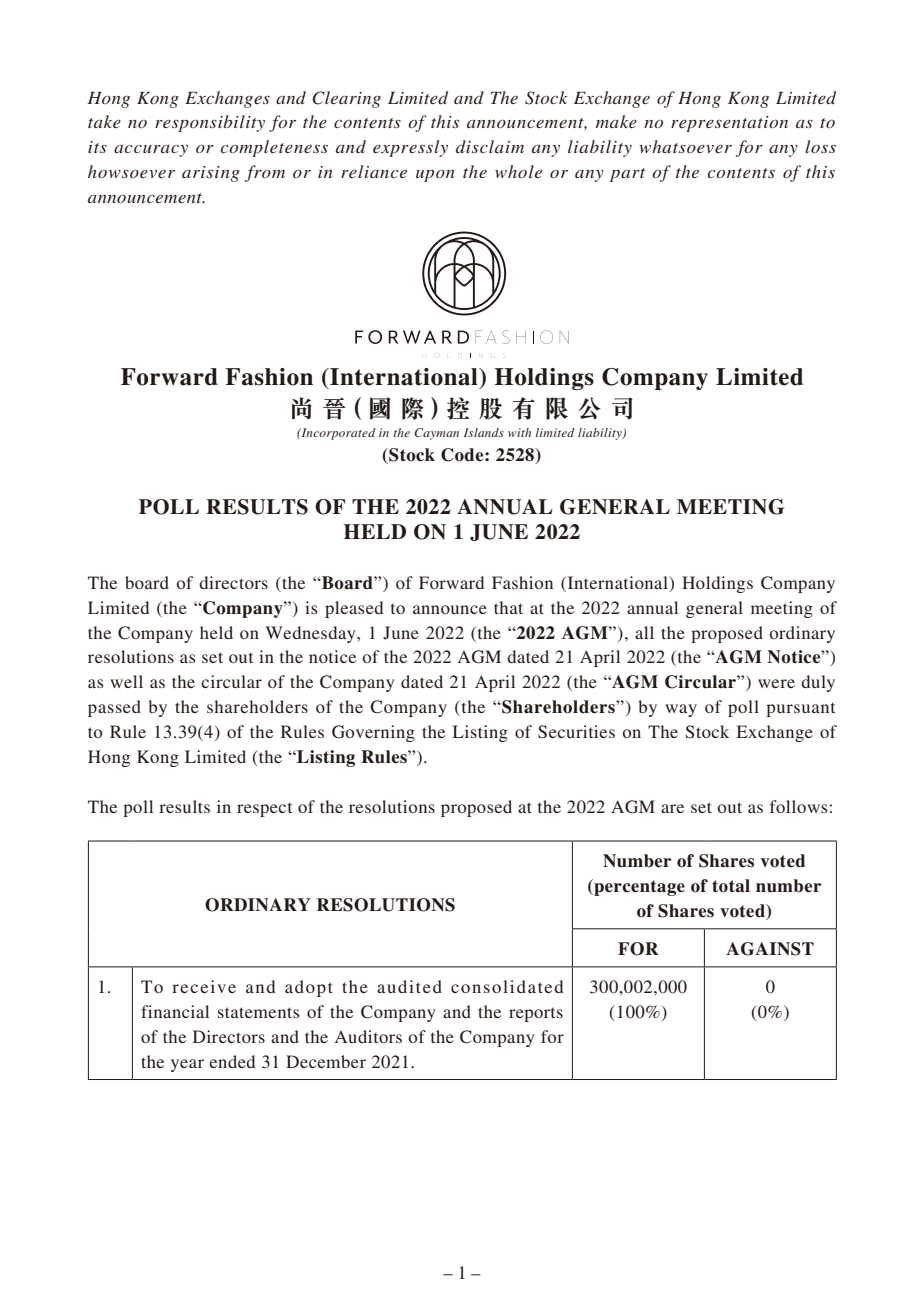  Describe the element at coordinates (210, 123) in the screenshot. I see `responsibility` at that location.
